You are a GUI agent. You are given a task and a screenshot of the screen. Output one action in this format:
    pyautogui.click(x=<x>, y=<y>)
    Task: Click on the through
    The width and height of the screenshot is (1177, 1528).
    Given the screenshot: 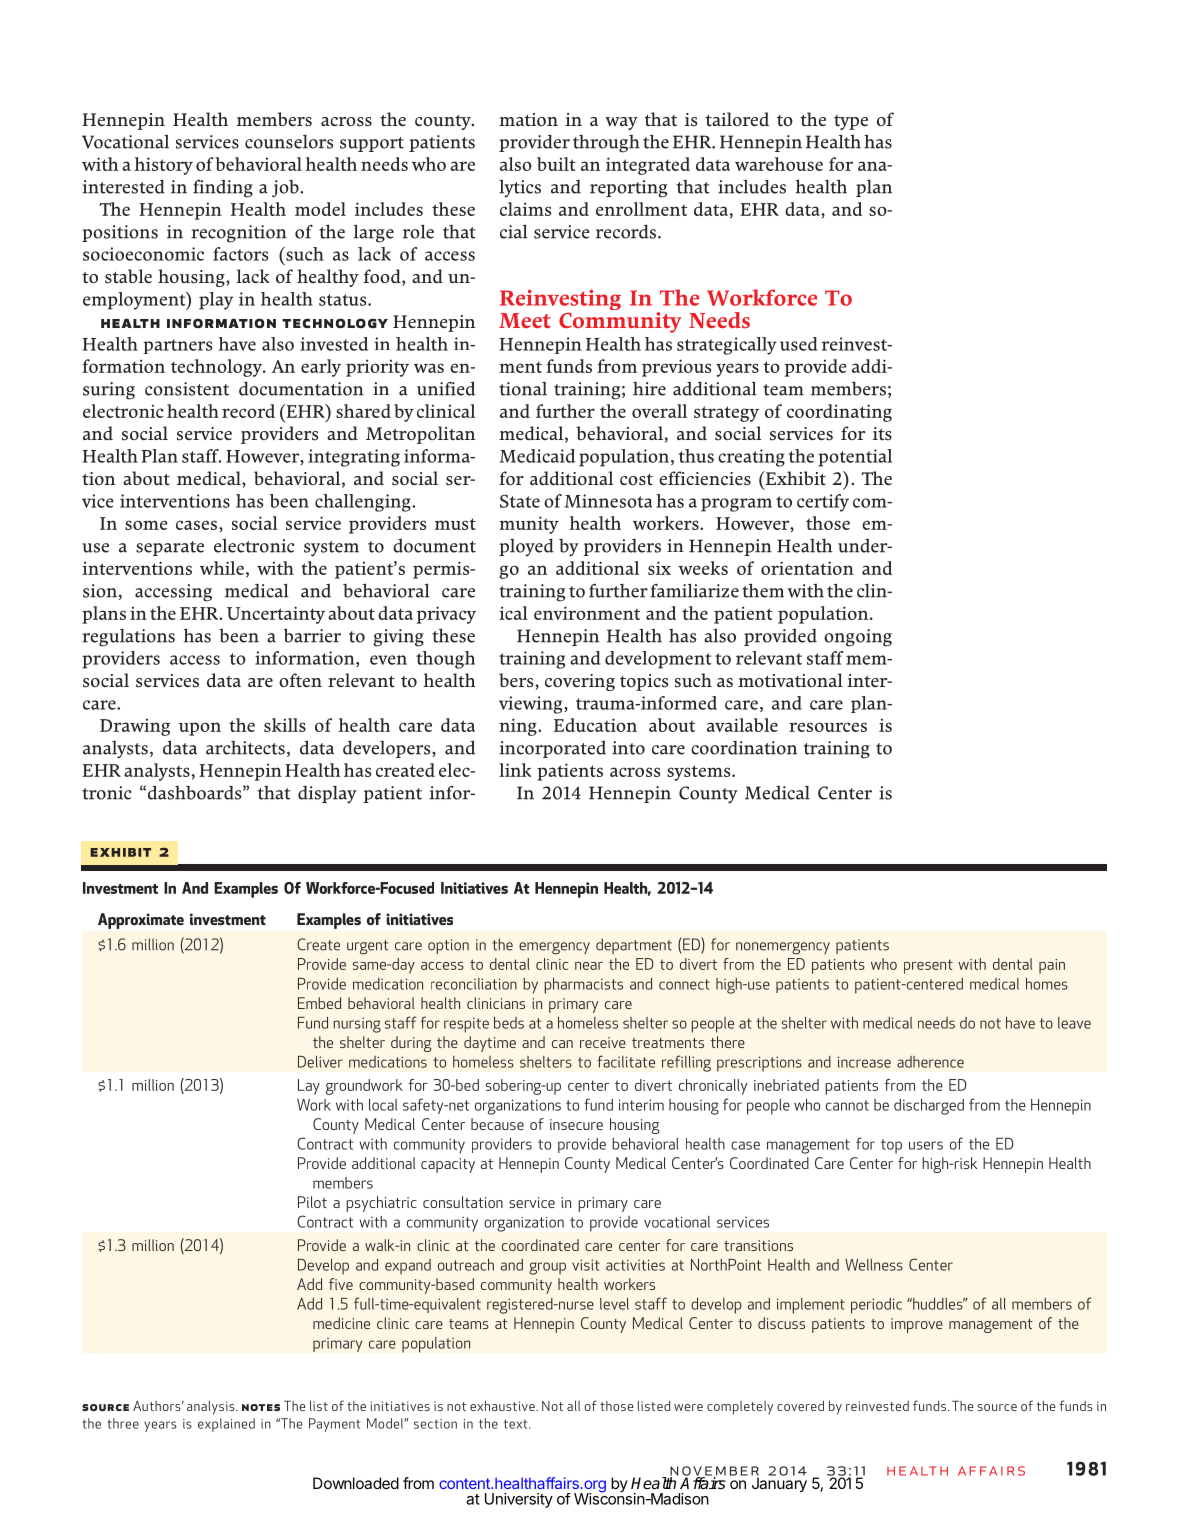 What is the action you would take?
    pyautogui.click(x=606, y=144)
